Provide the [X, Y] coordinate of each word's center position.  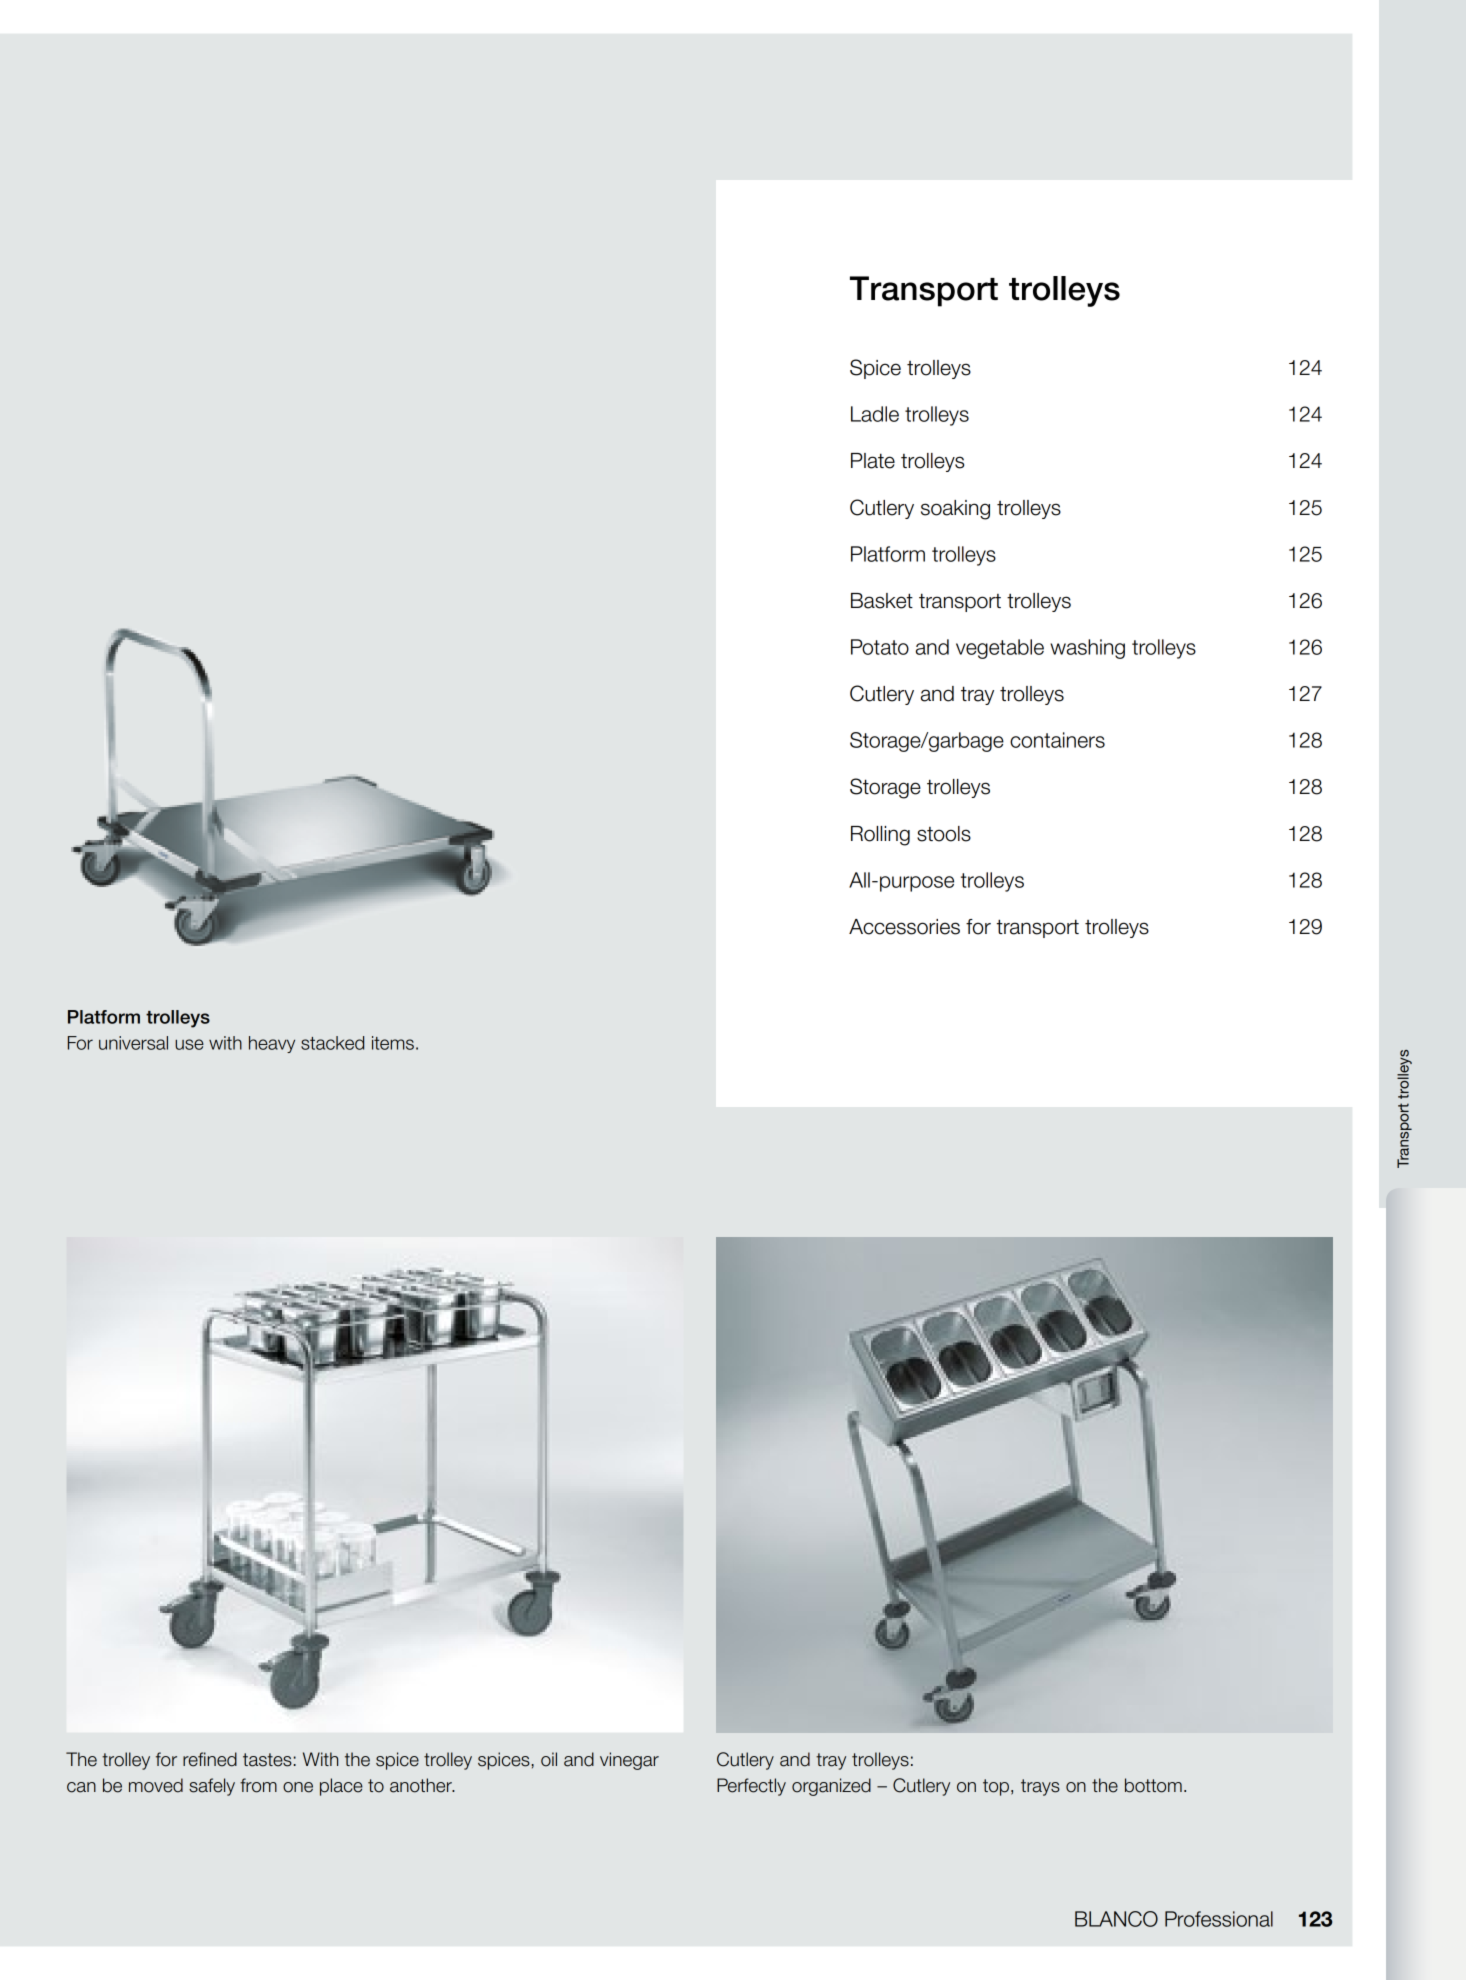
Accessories [904, 927]
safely [212, 1787]
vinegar [629, 1761]
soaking [955, 510]
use [189, 1044]
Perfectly [751, 1787]
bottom [1153, 1785]
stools [944, 834]
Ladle [875, 414]
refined [210, 1759]
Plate [873, 461]
